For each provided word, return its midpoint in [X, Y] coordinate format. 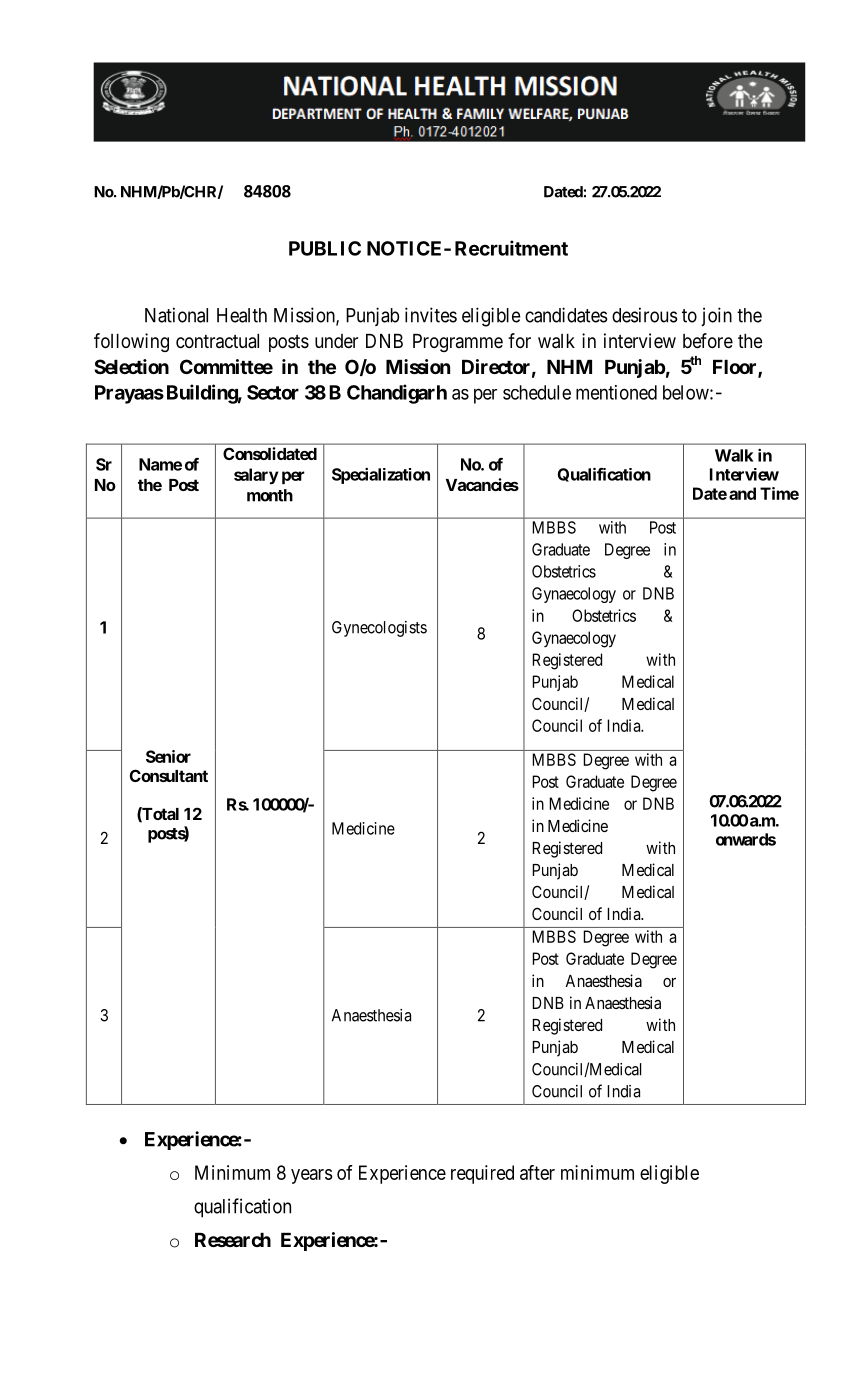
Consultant [169, 775]
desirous [645, 315]
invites [431, 315]
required [482, 1174]
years [312, 1176]
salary [256, 476]
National [176, 315]
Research [233, 1240]
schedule [537, 392]
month [270, 495]
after [537, 1172]
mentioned [616, 392]
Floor [736, 368]
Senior [168, 756]
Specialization [381, 476]
